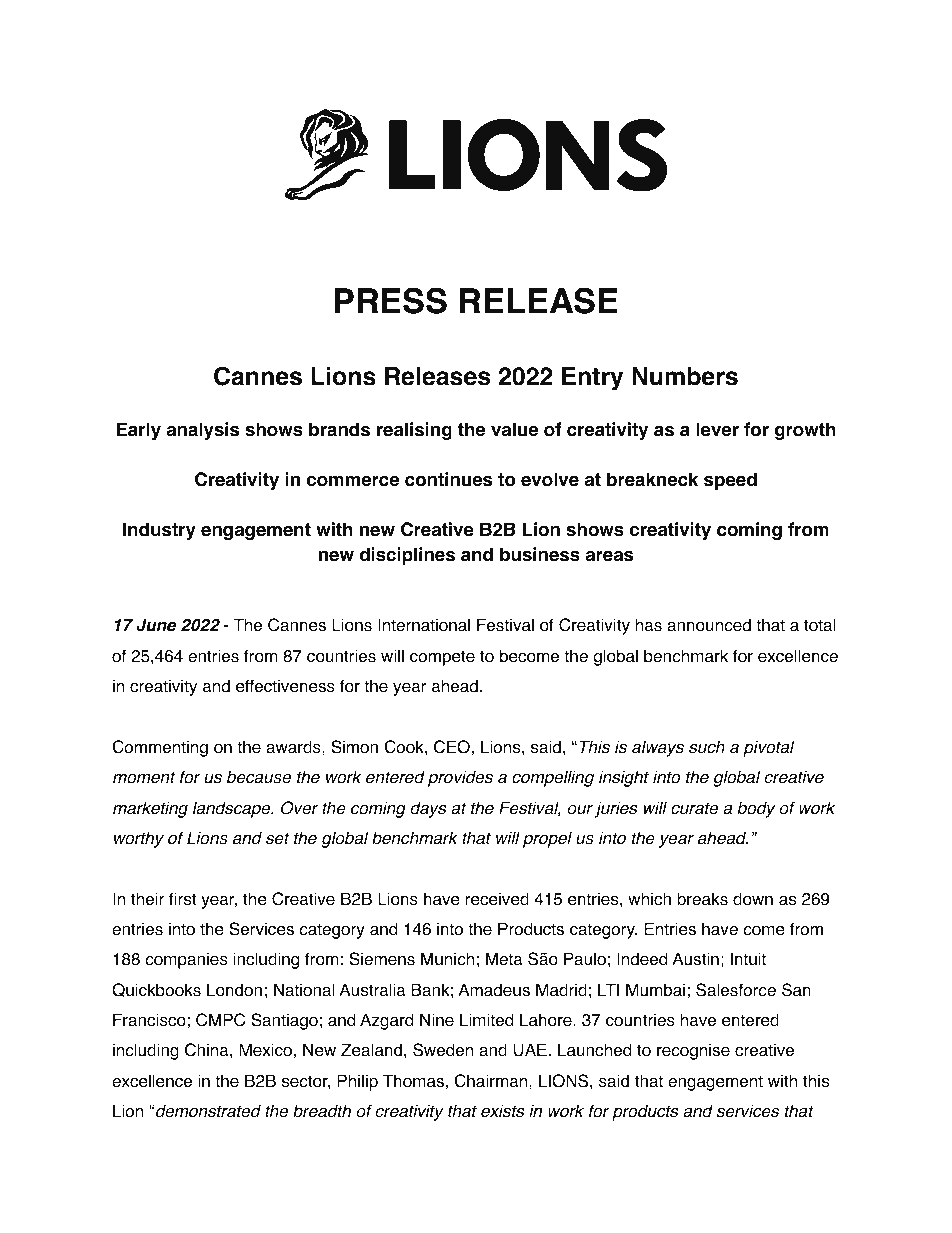 This document has height=1233, width=952. Describe the element at coordinates (322, 1111) in the document. I see `breadth` at that location.
